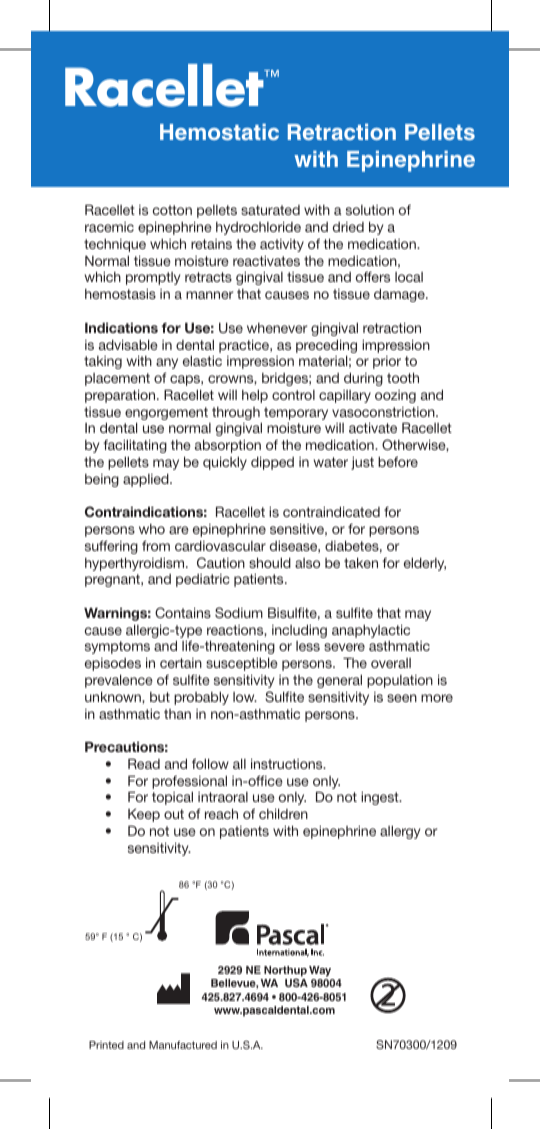 The image size is (540, 1129). What do you see at coordinates (128, 344) in the document?
I see `advisable` at bounding box center [128, 344].
